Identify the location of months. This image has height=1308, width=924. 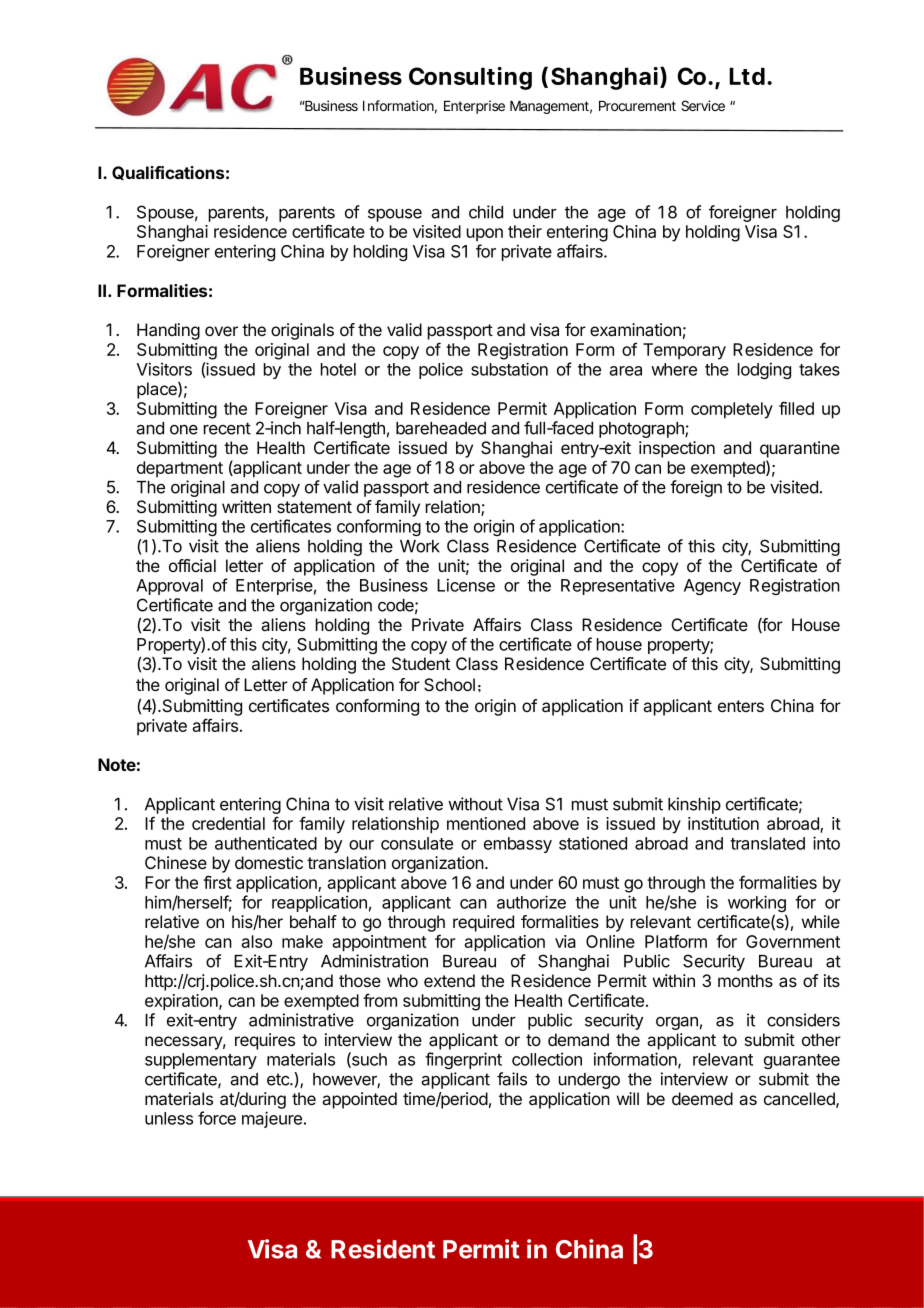
(745, 980).
